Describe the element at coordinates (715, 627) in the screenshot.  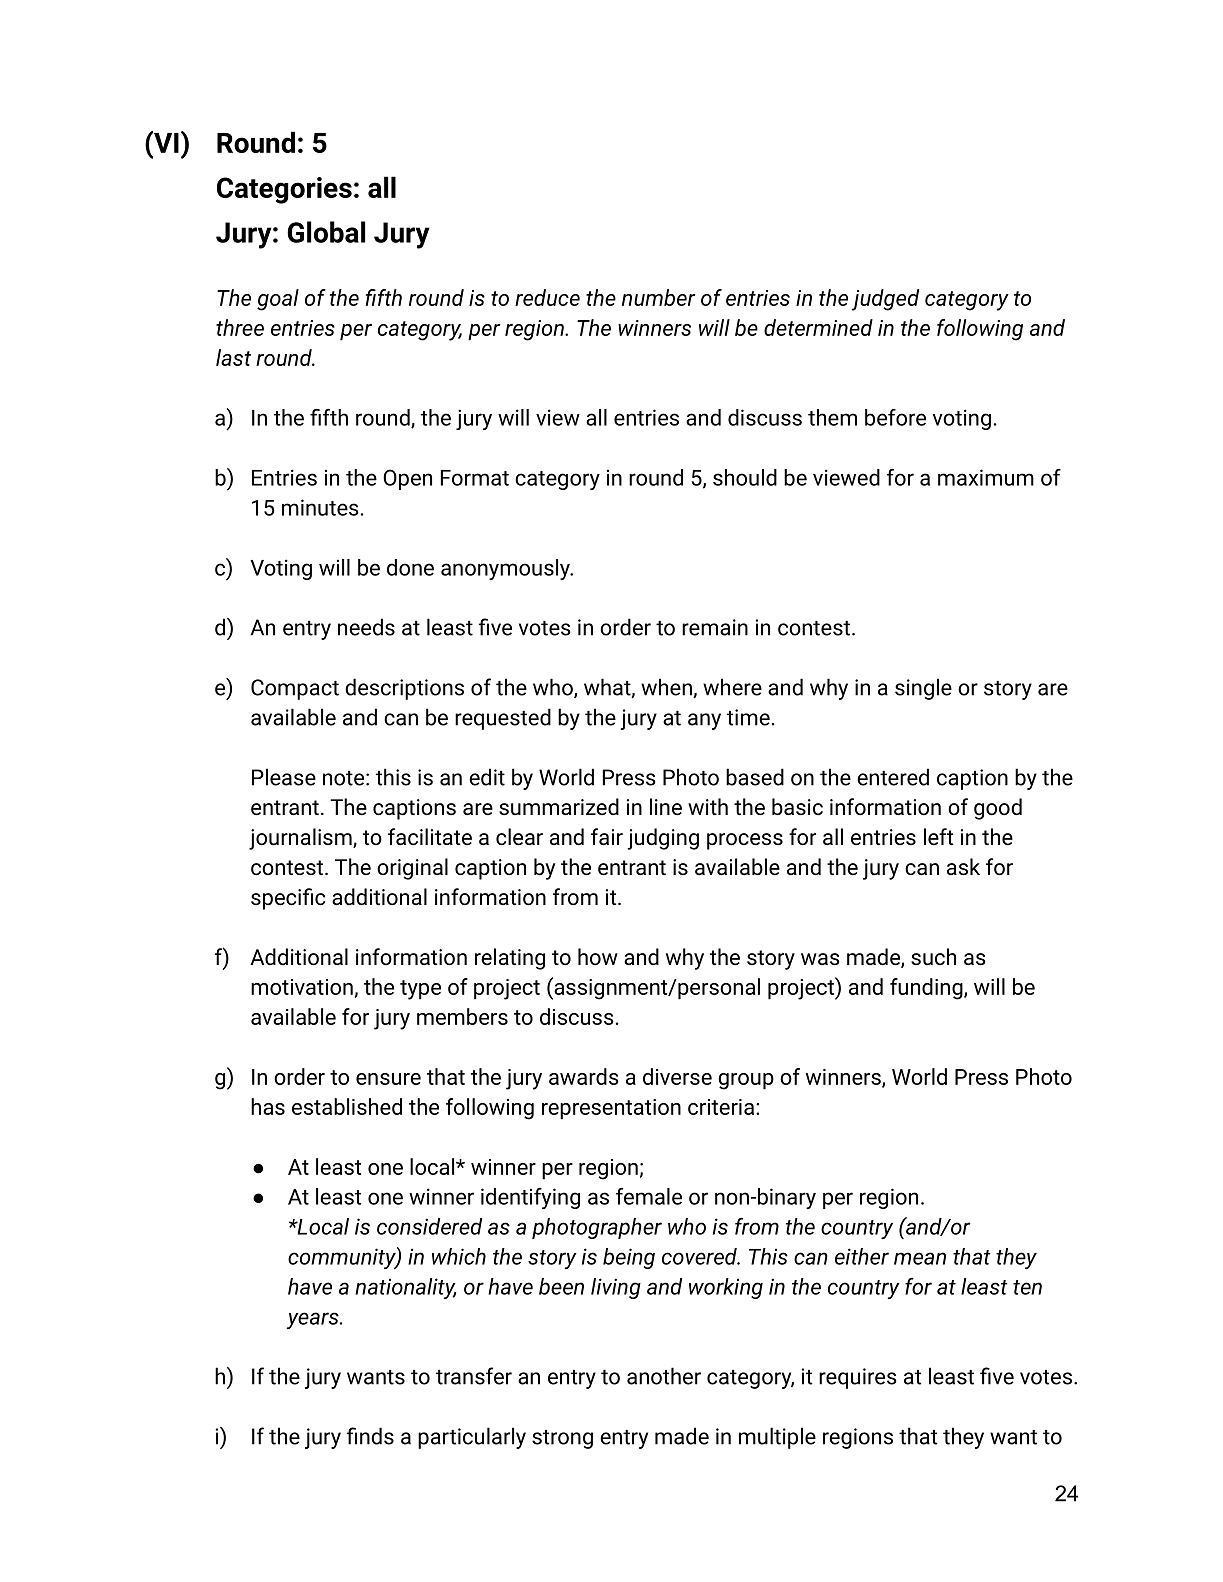
I see `remain` at that location.
